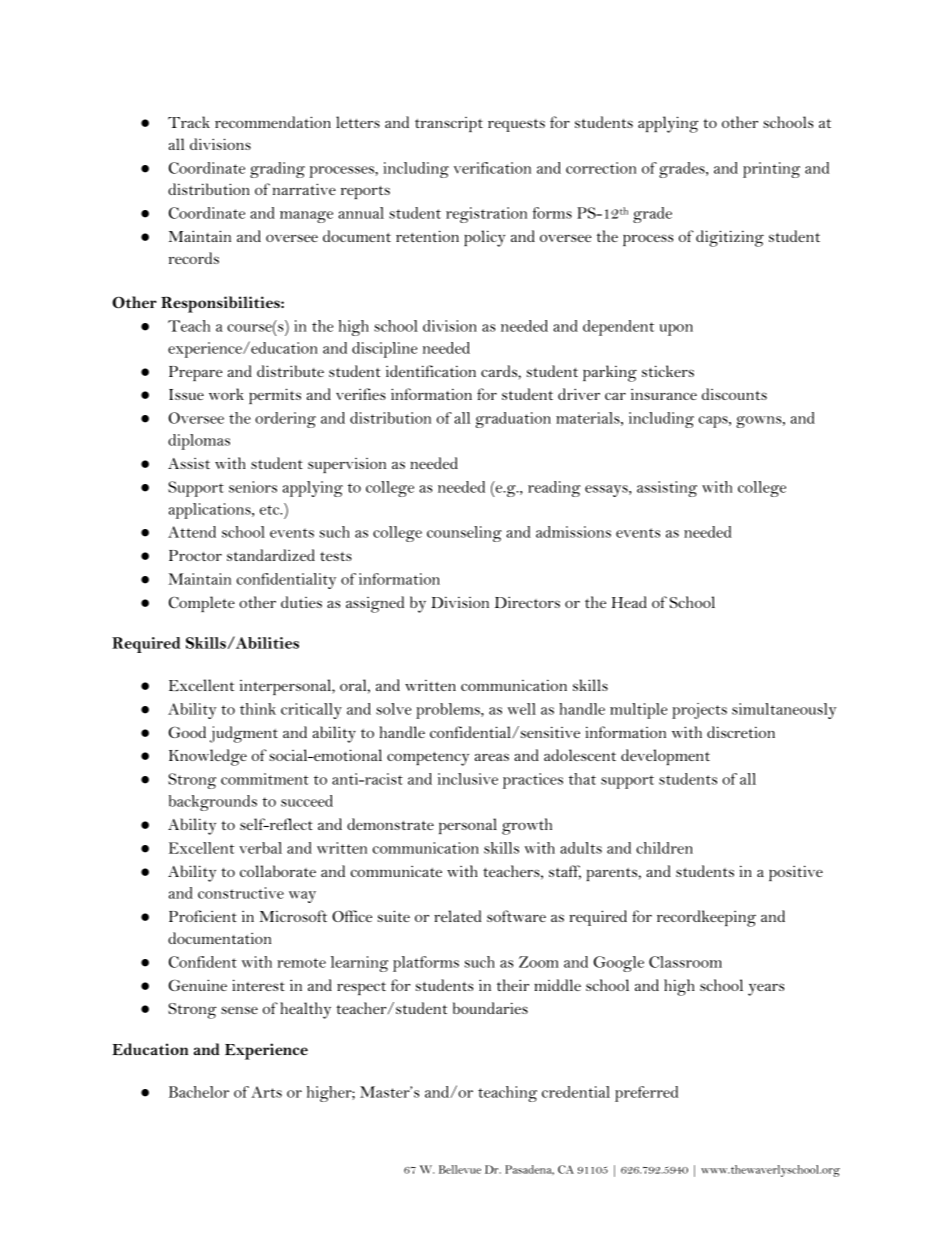 This image has height=1233, width=952. I want to click on Arts, so click(266, 1092).
